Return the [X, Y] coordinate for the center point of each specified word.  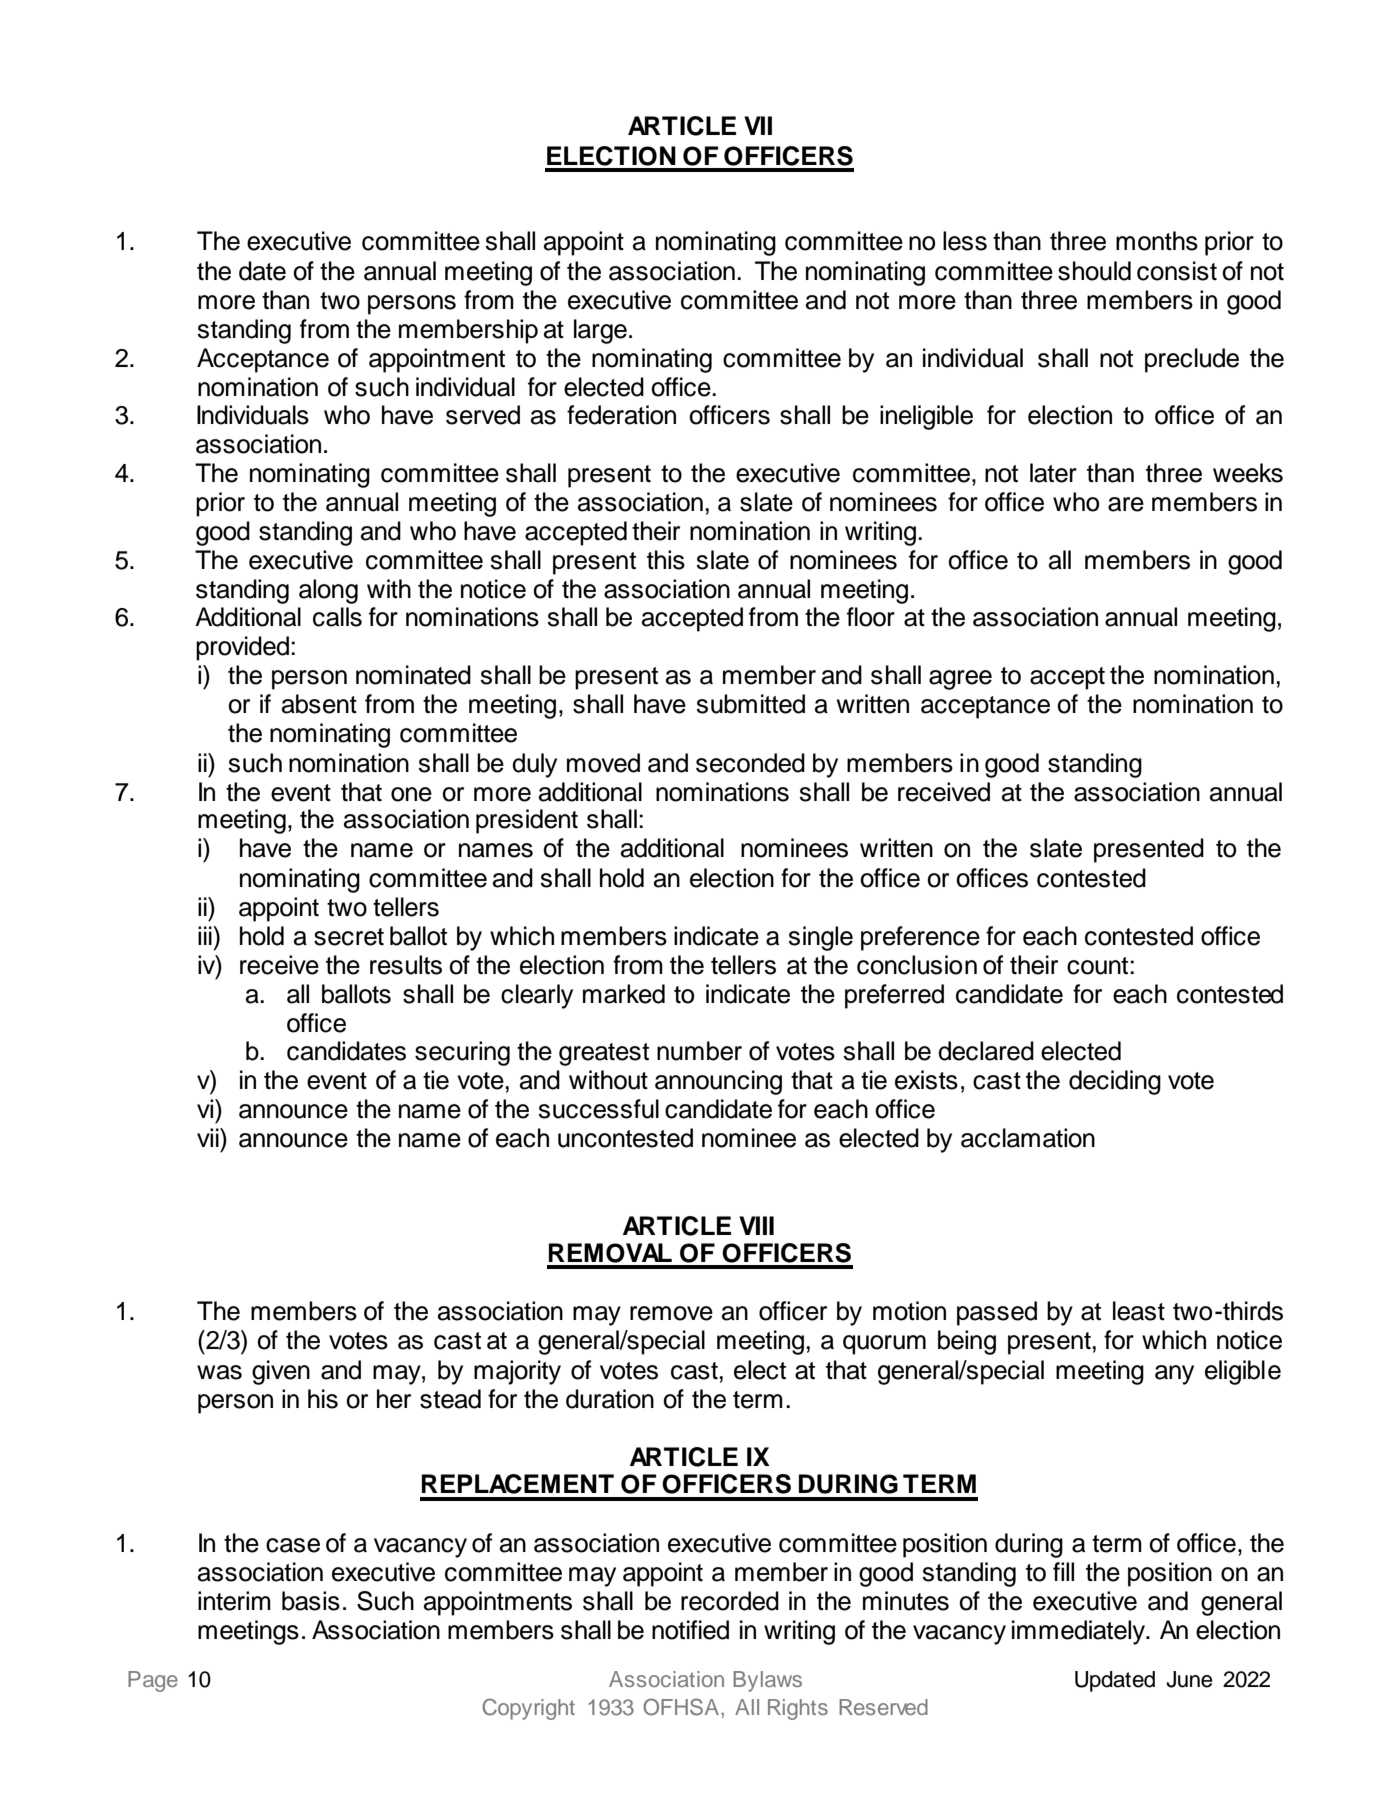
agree [960, 680]
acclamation [1028, 1138]
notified [690, 1630]
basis [311, 1601]
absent [319, 704]
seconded [750, 763]
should [1094, 271]
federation [621, 415]
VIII [756, 1225]
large [600, 331]
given [281, 1372]
